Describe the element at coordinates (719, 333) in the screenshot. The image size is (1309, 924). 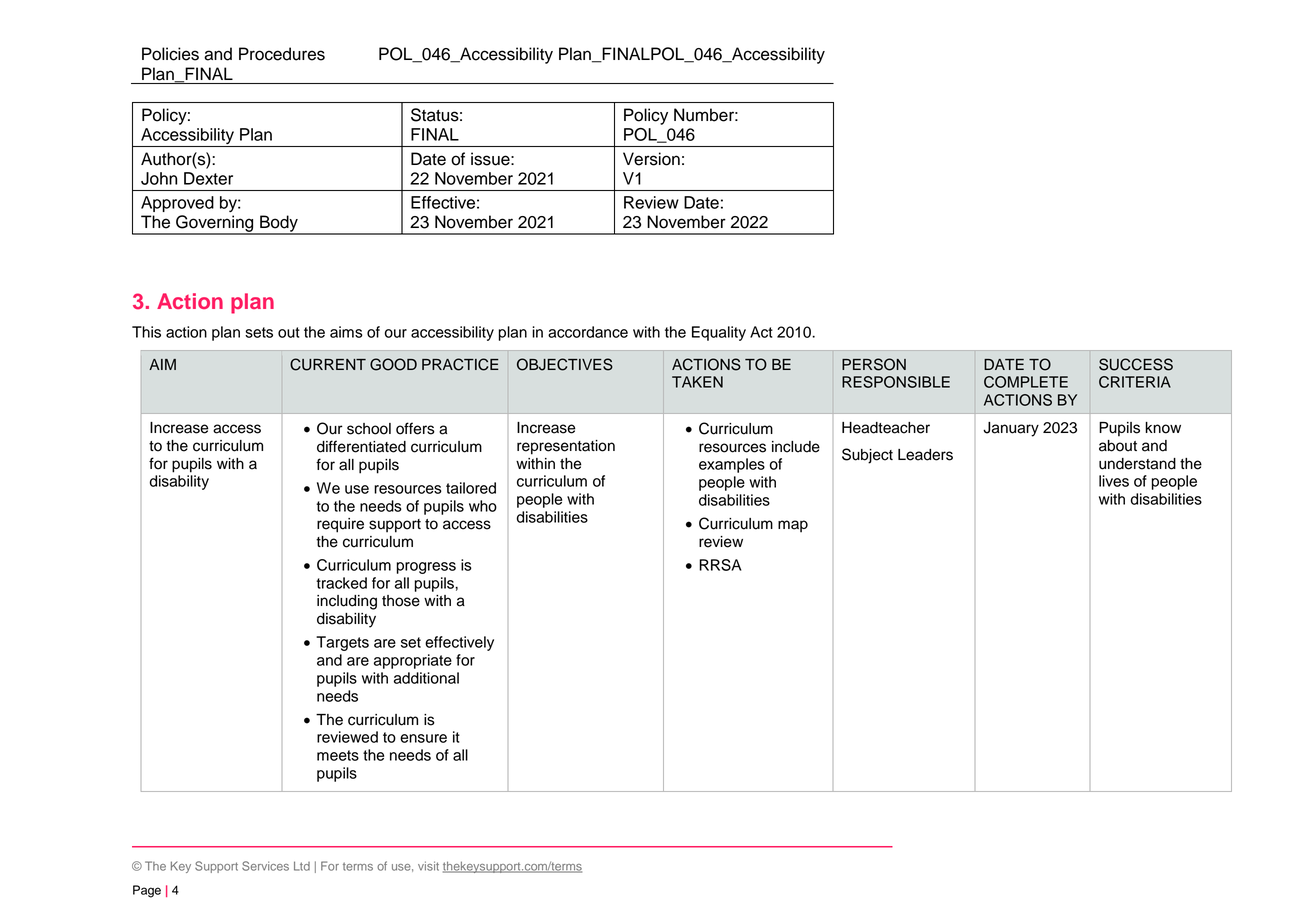
I see `Equality` at that location.
